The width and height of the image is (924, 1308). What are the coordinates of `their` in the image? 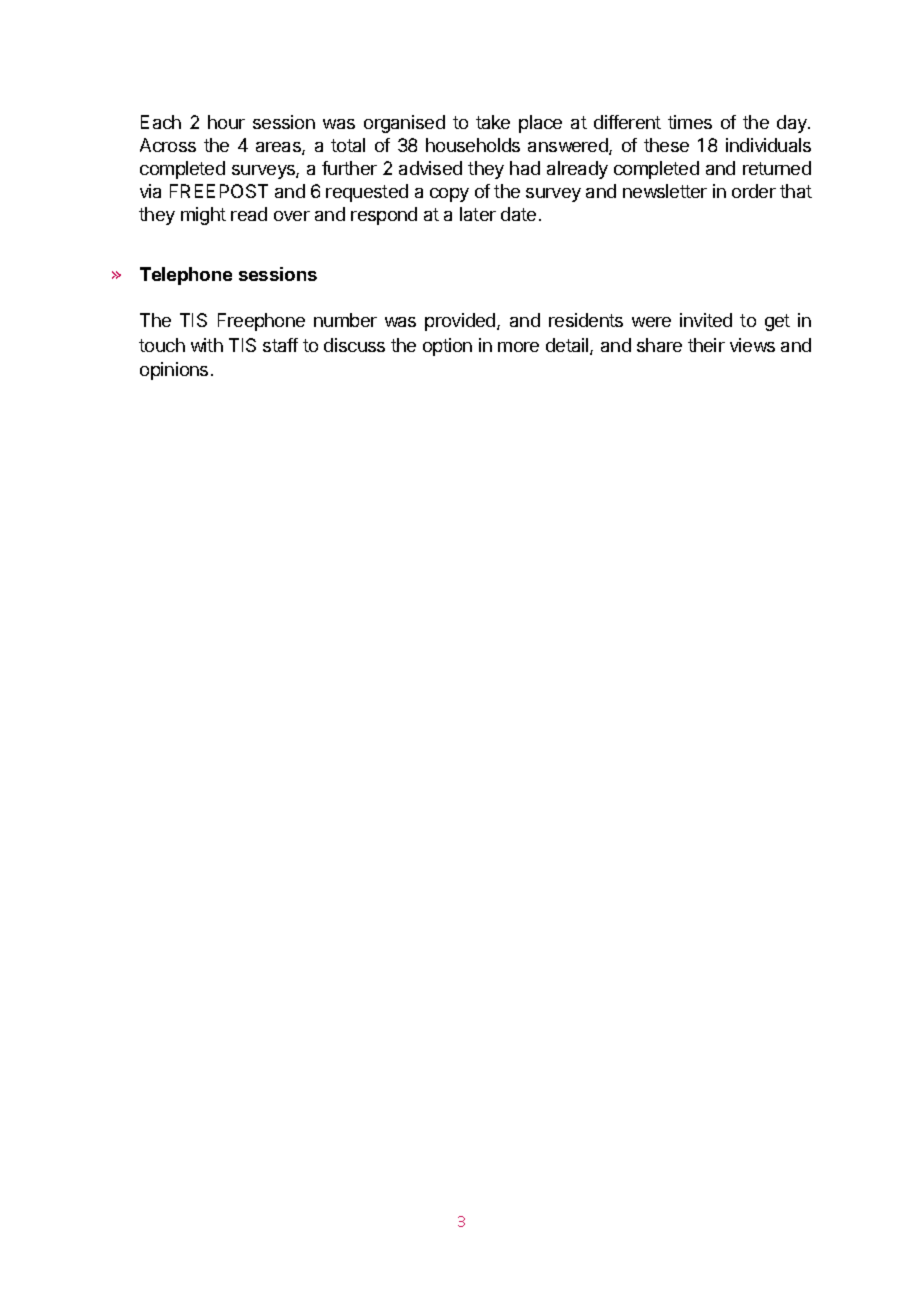 It's located at (706, 345).
